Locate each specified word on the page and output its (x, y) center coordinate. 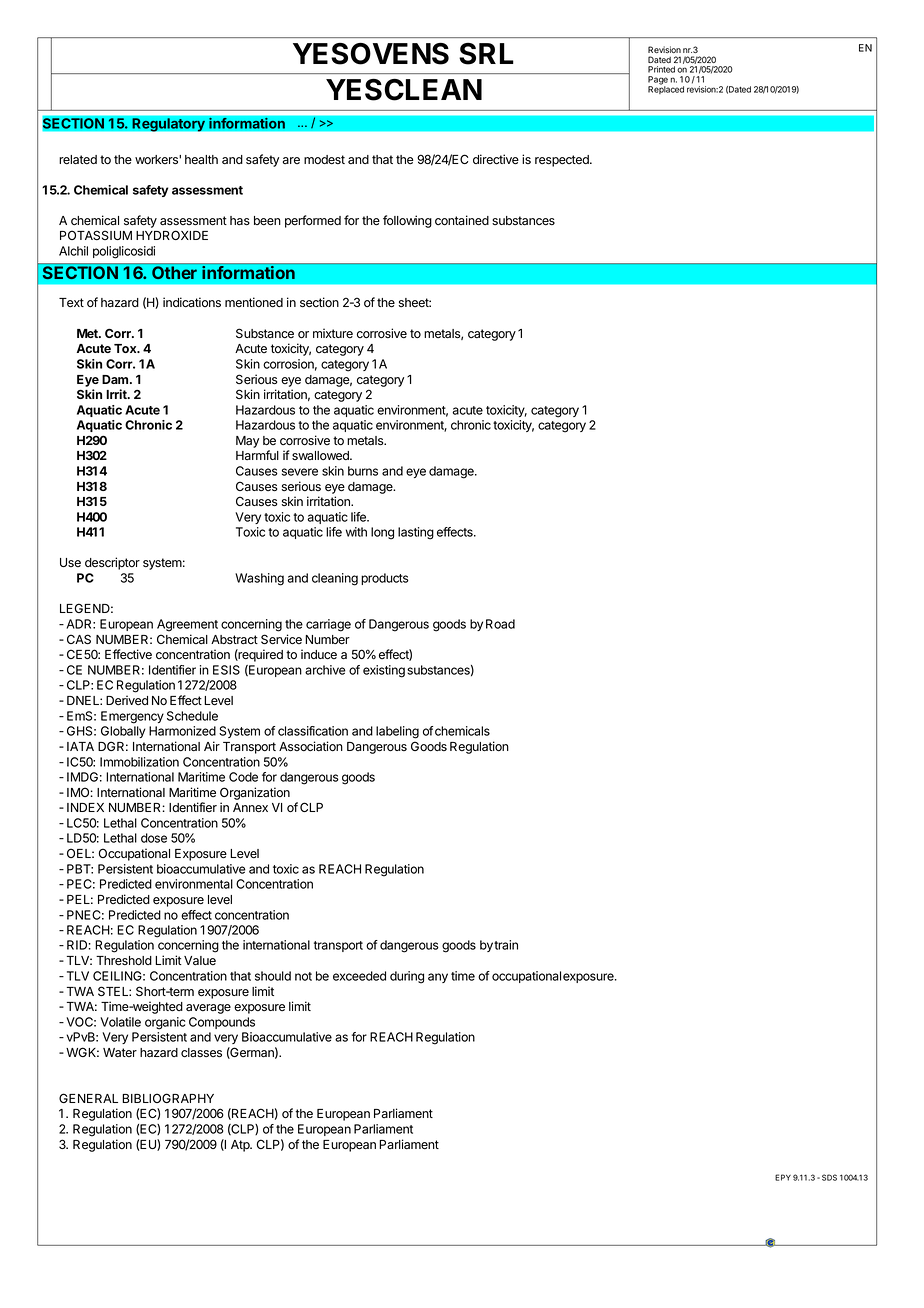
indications (192, 302)
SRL (486, 54)
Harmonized (182, 731)
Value (200, 961)
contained (462, 220)
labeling (397, 732)
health (201, 159)
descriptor (112, 563)
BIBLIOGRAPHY (168, 1098)
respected (563, 161)
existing (384, 671)
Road (500, 624)
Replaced (666, 89)
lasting (416, 533)
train (506, 945)
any (438, 978)
